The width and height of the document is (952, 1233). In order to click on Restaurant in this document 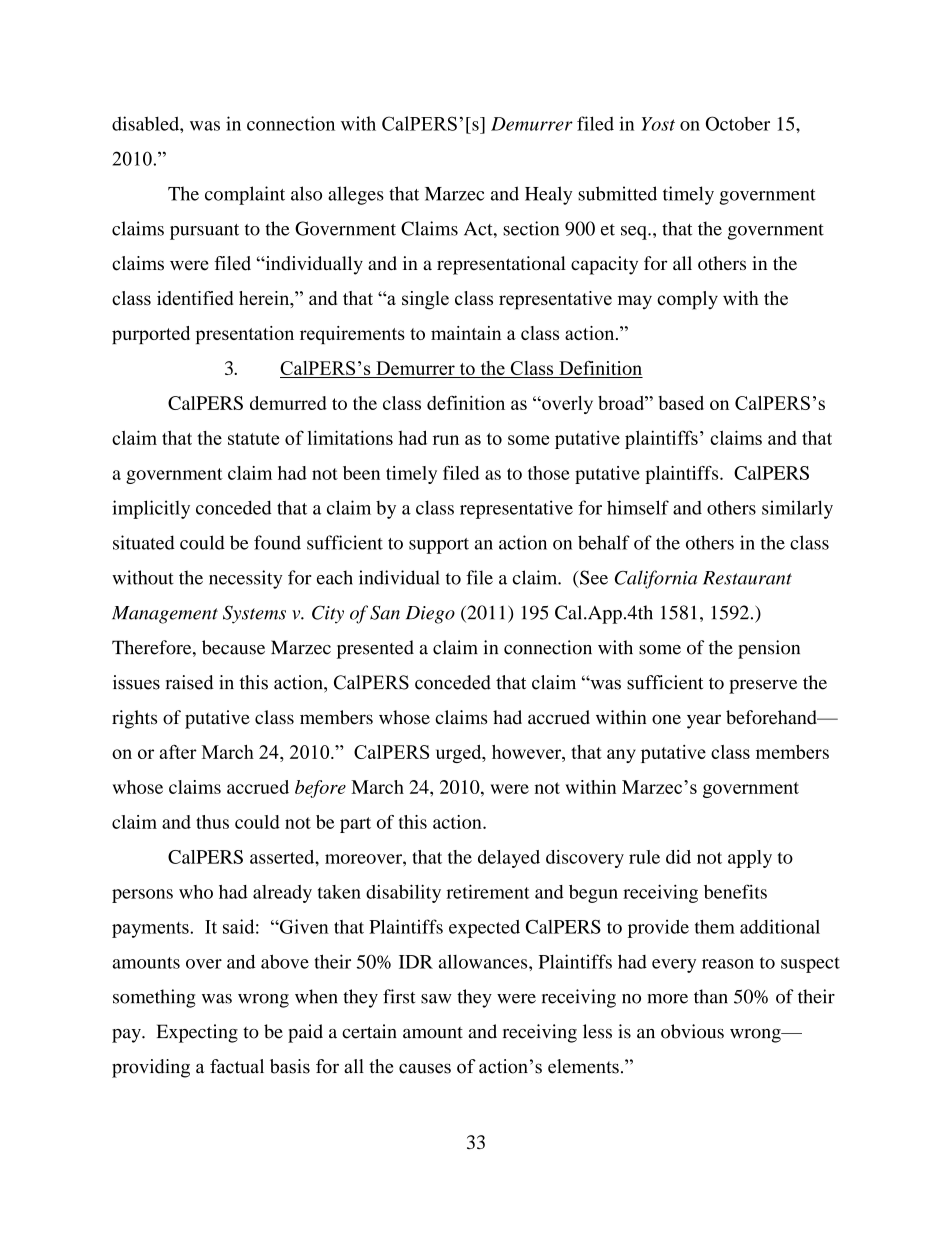, I will do `click(747, 578)`.
